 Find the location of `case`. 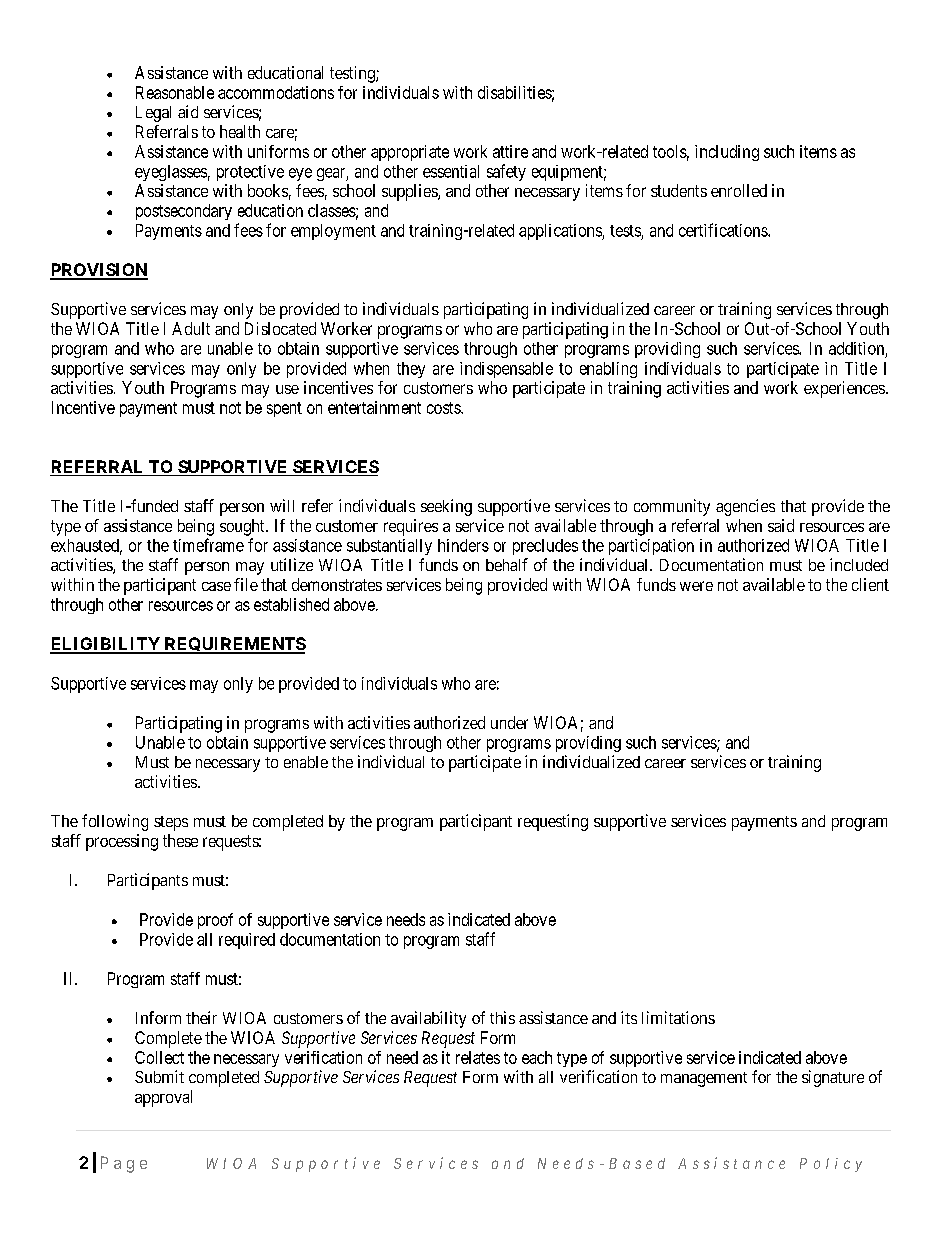

case is located at coordinates (216, 586).
